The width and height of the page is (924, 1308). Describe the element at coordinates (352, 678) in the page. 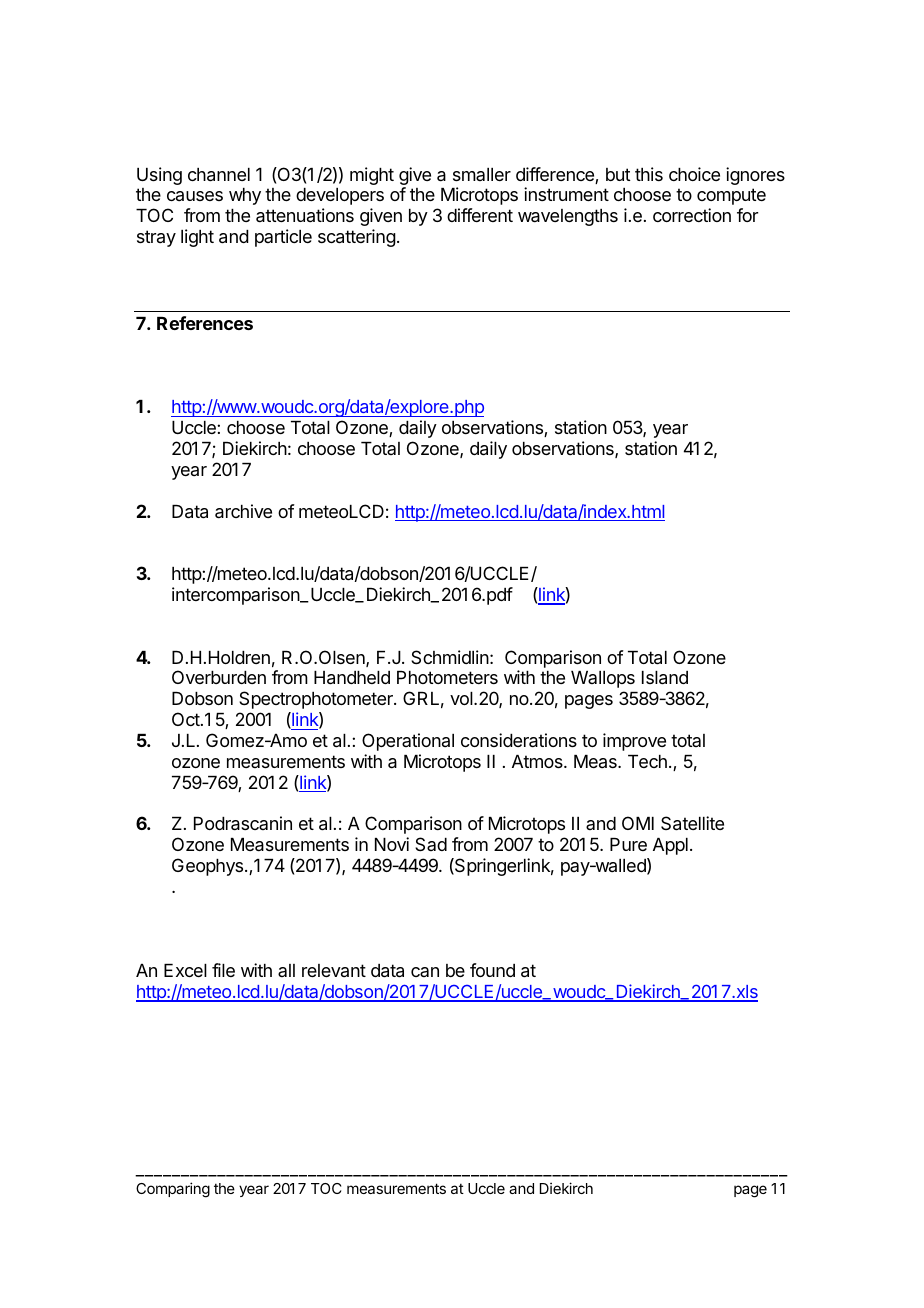

I see `Handheld` at that location.
